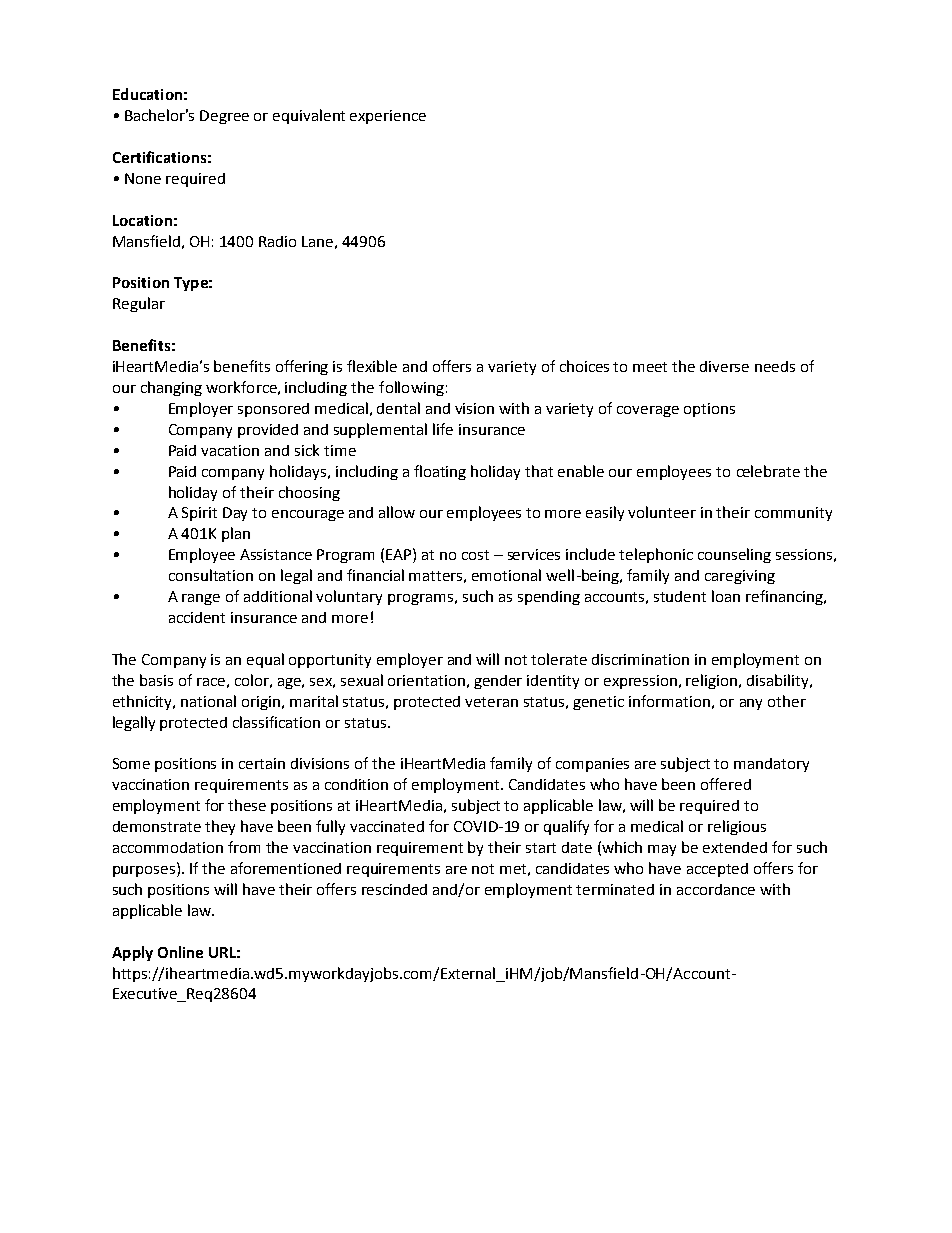 The image size is (952, 1233). I want to click on race, so click(211, 682).
